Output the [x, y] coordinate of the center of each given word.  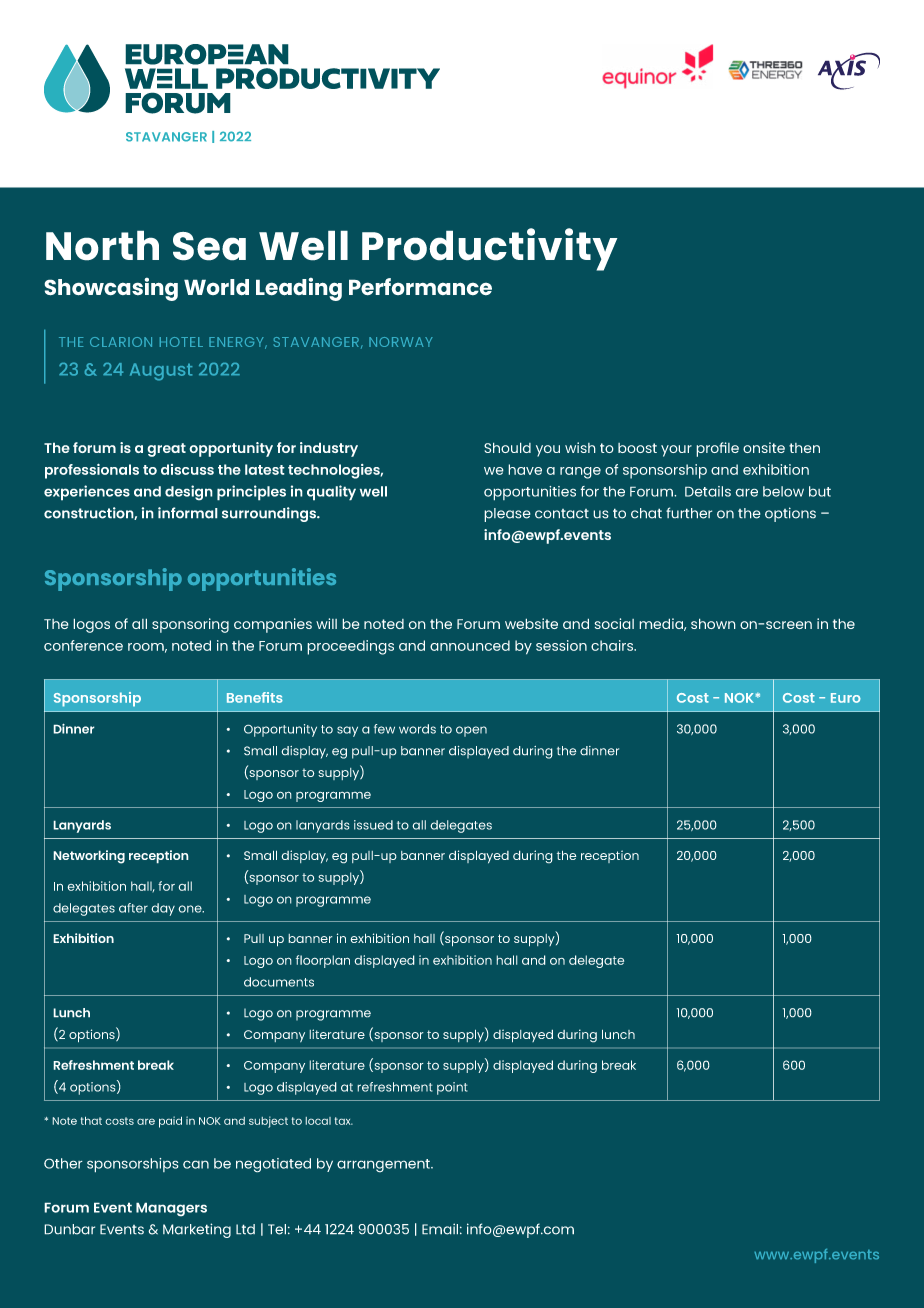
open [471, 731]
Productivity [490, 249]
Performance [420, 287]
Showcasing [111, 289]
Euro [846, 698]
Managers [171, 1209]
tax [343, 1121]
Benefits [255, 697]
